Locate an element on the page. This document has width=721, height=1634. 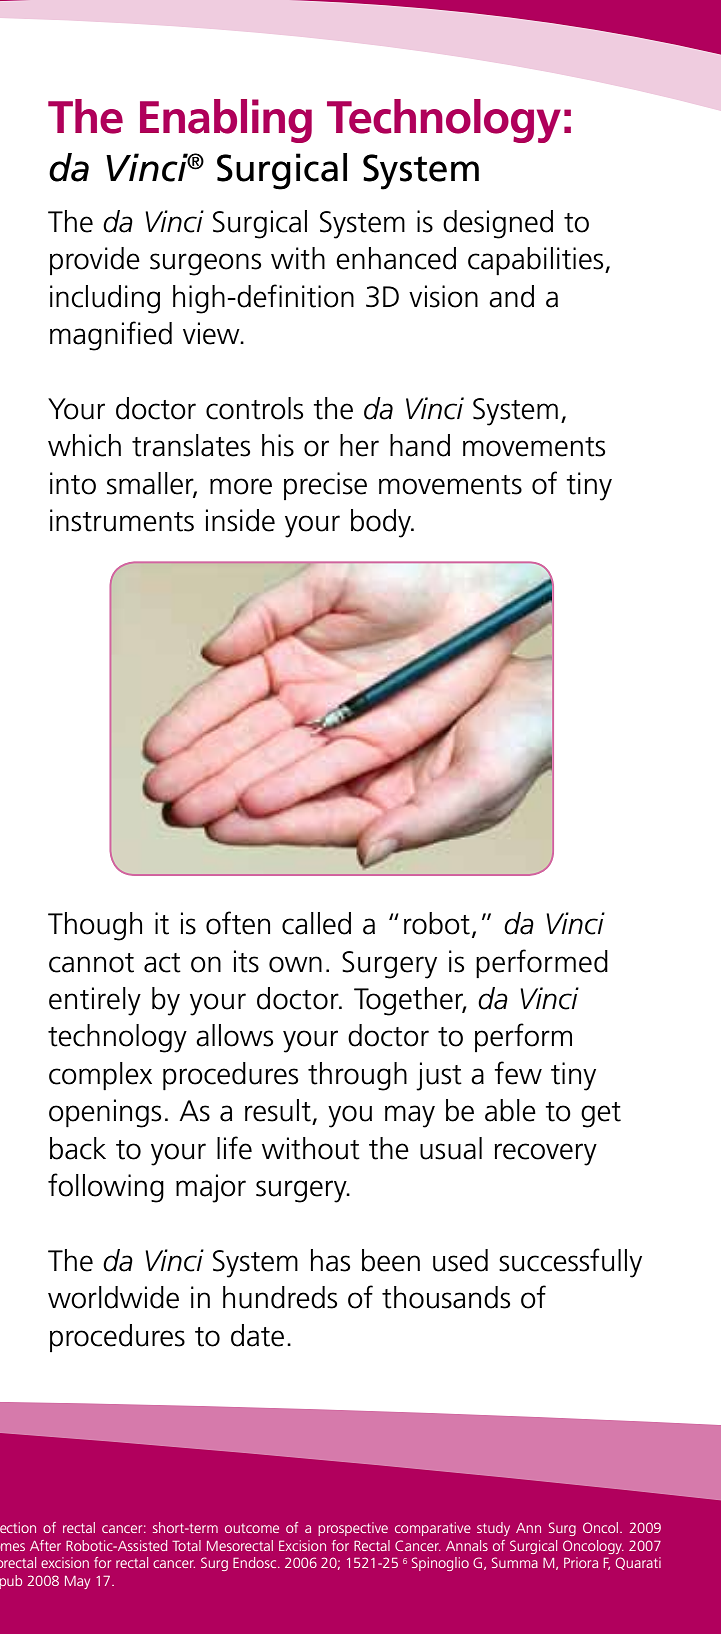
Though is located at coordinates (95, 926).
